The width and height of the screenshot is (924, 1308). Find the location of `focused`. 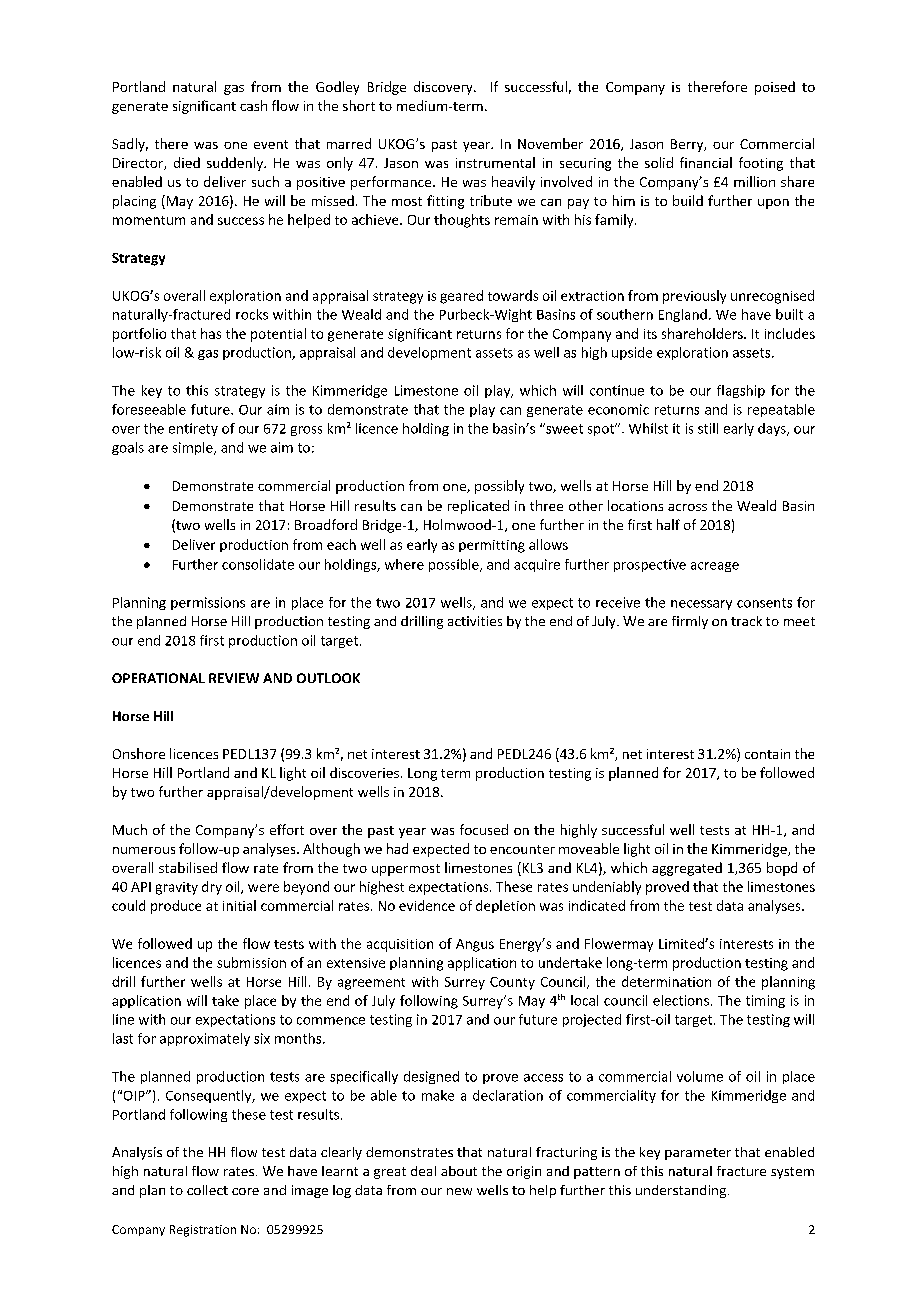

focused is located at coordinates (484, 829).
